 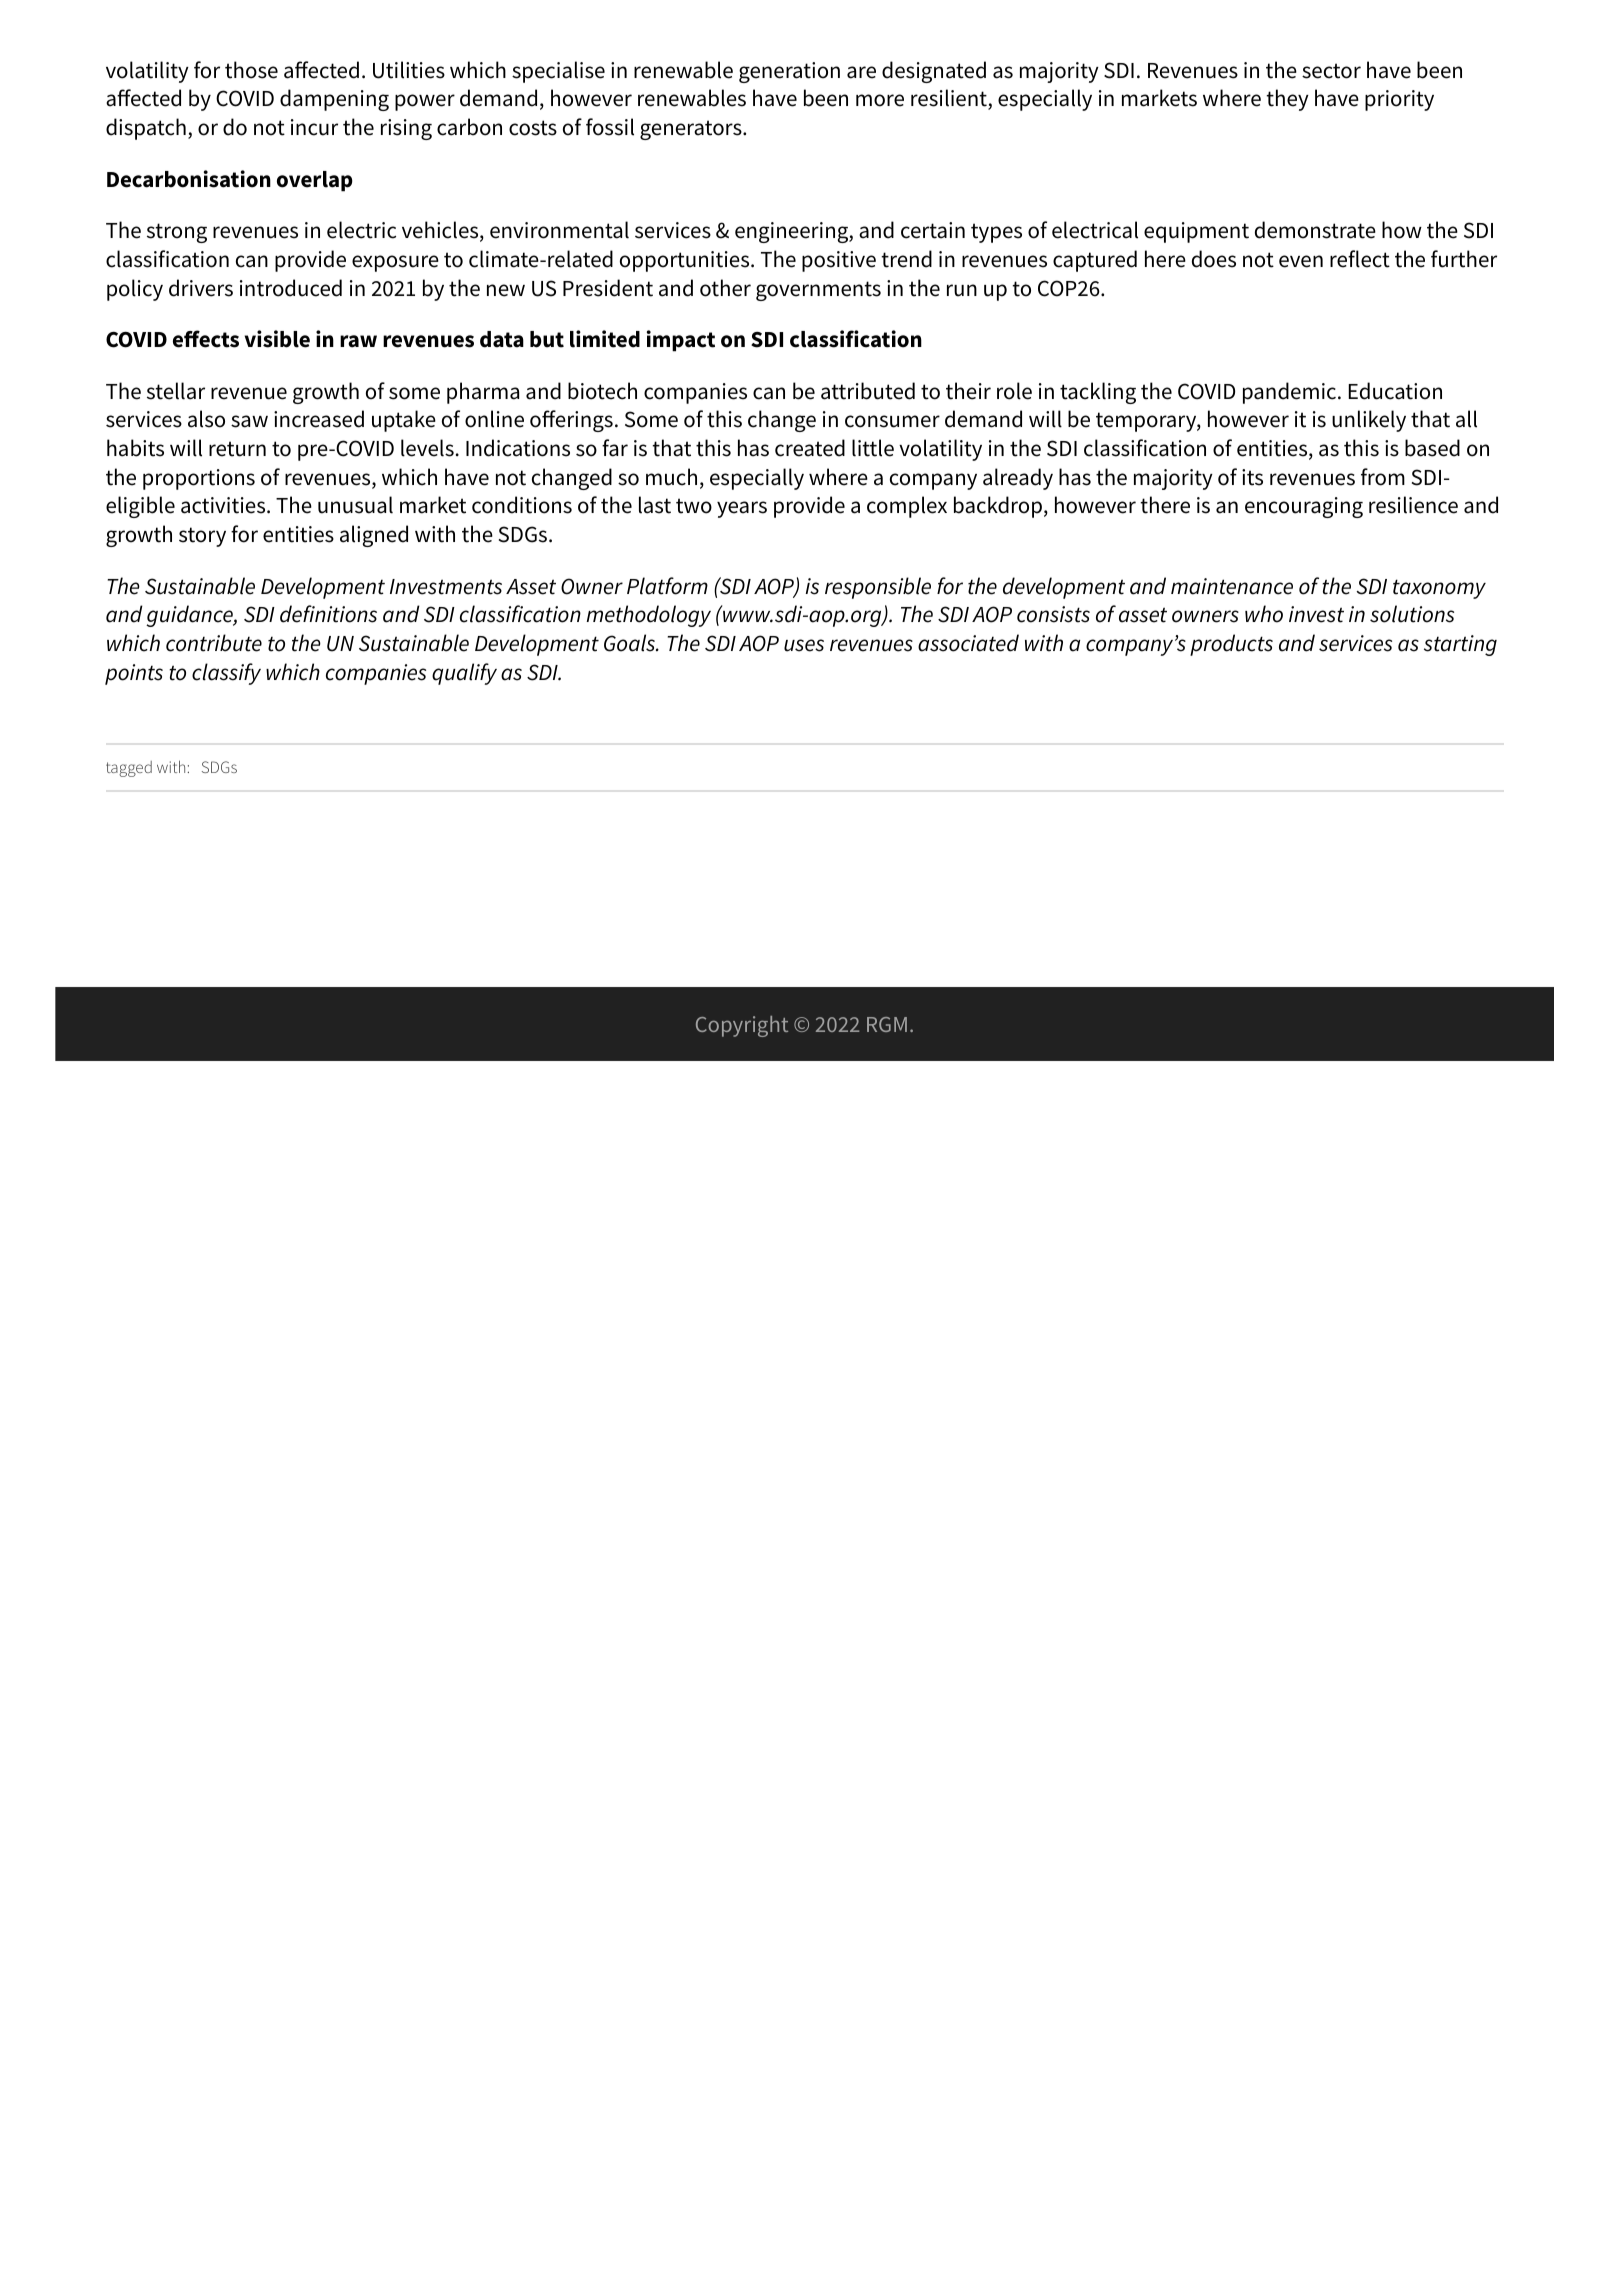 What do you see at coordinates (464, 674) in the screenshot?
I see `qualify` at bounding box center [464, 674].
